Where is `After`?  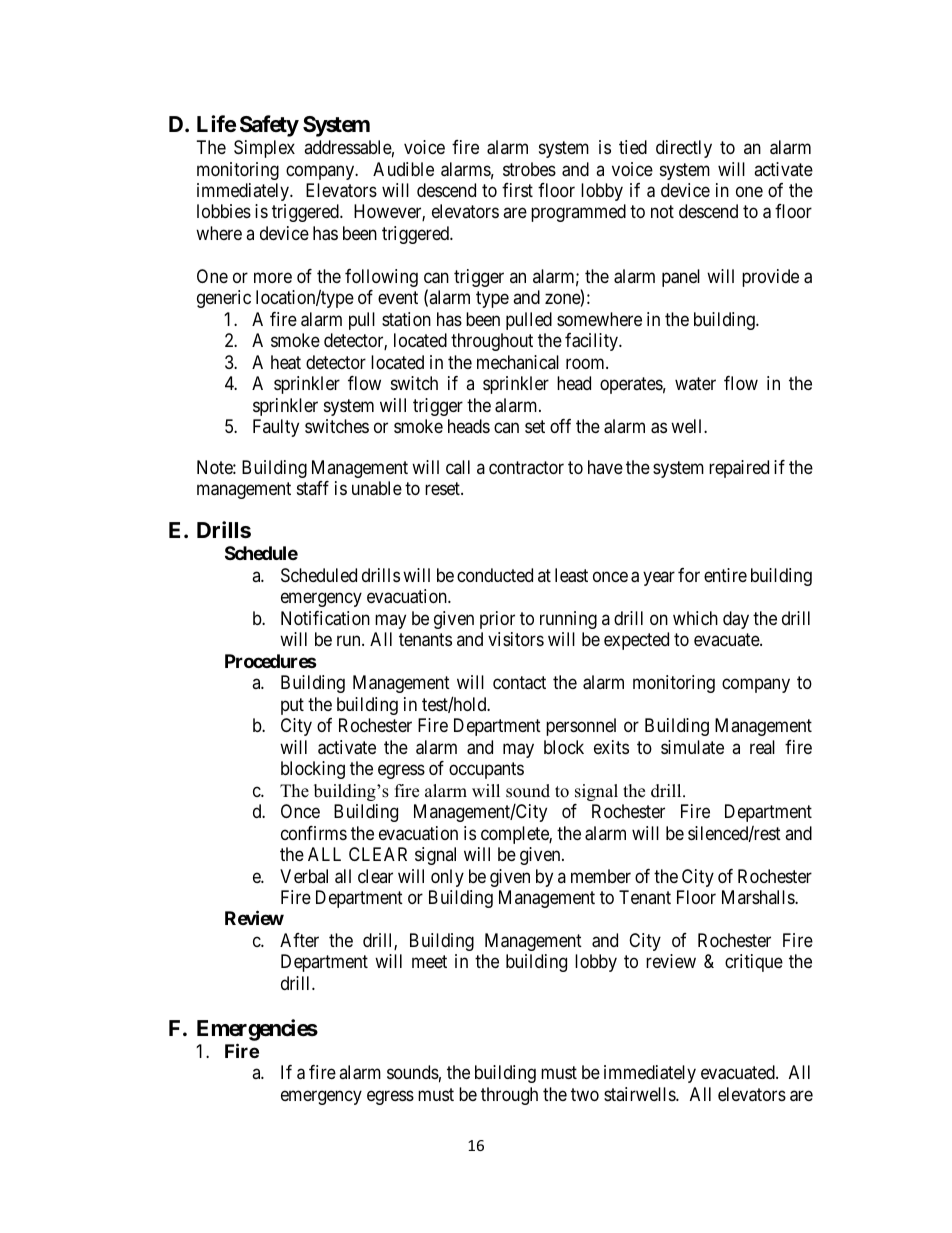
After is located at coordinates (299, 940).
